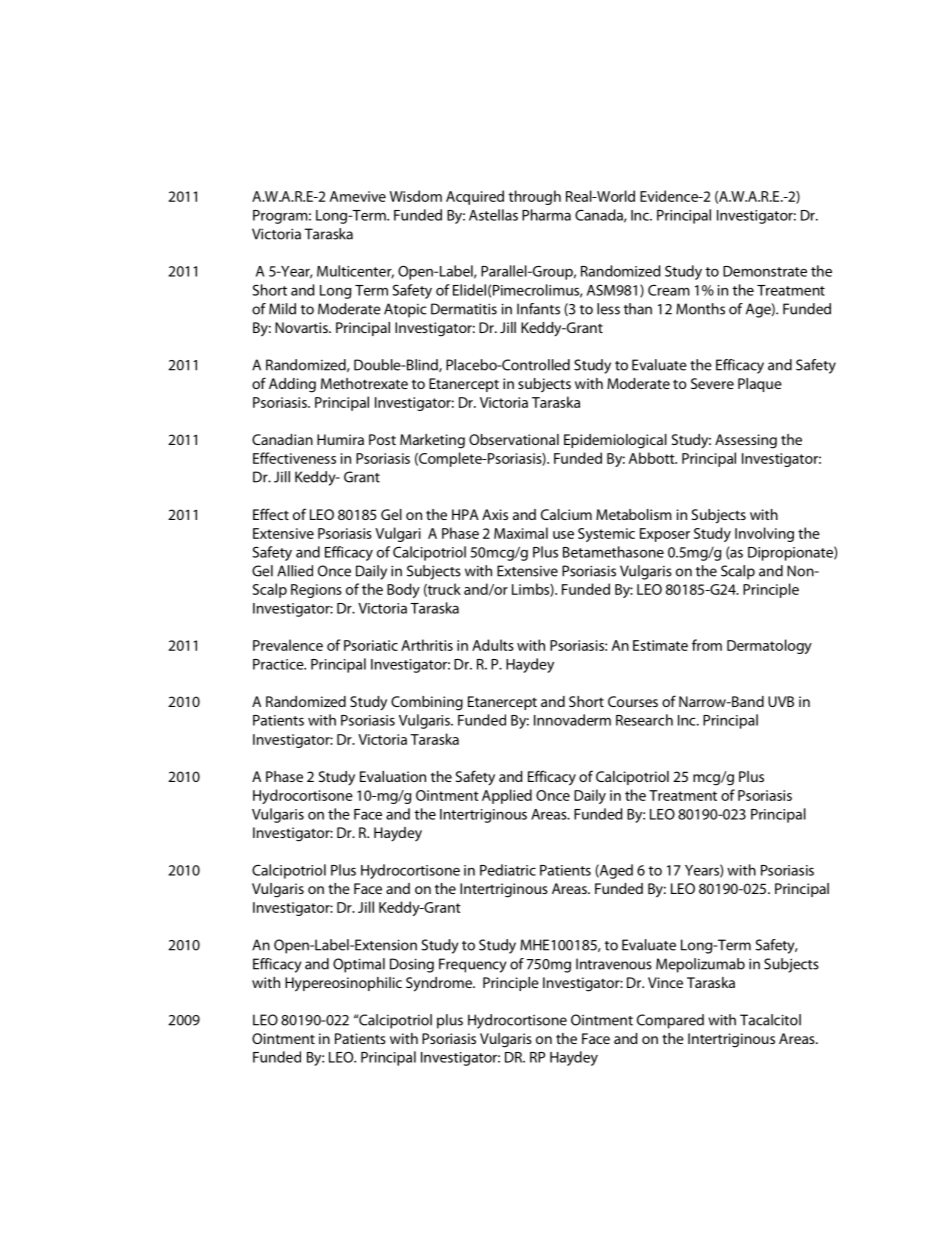 This screenshot has height=1233, width=952. I want to click on Applied, so click(507, 796).
